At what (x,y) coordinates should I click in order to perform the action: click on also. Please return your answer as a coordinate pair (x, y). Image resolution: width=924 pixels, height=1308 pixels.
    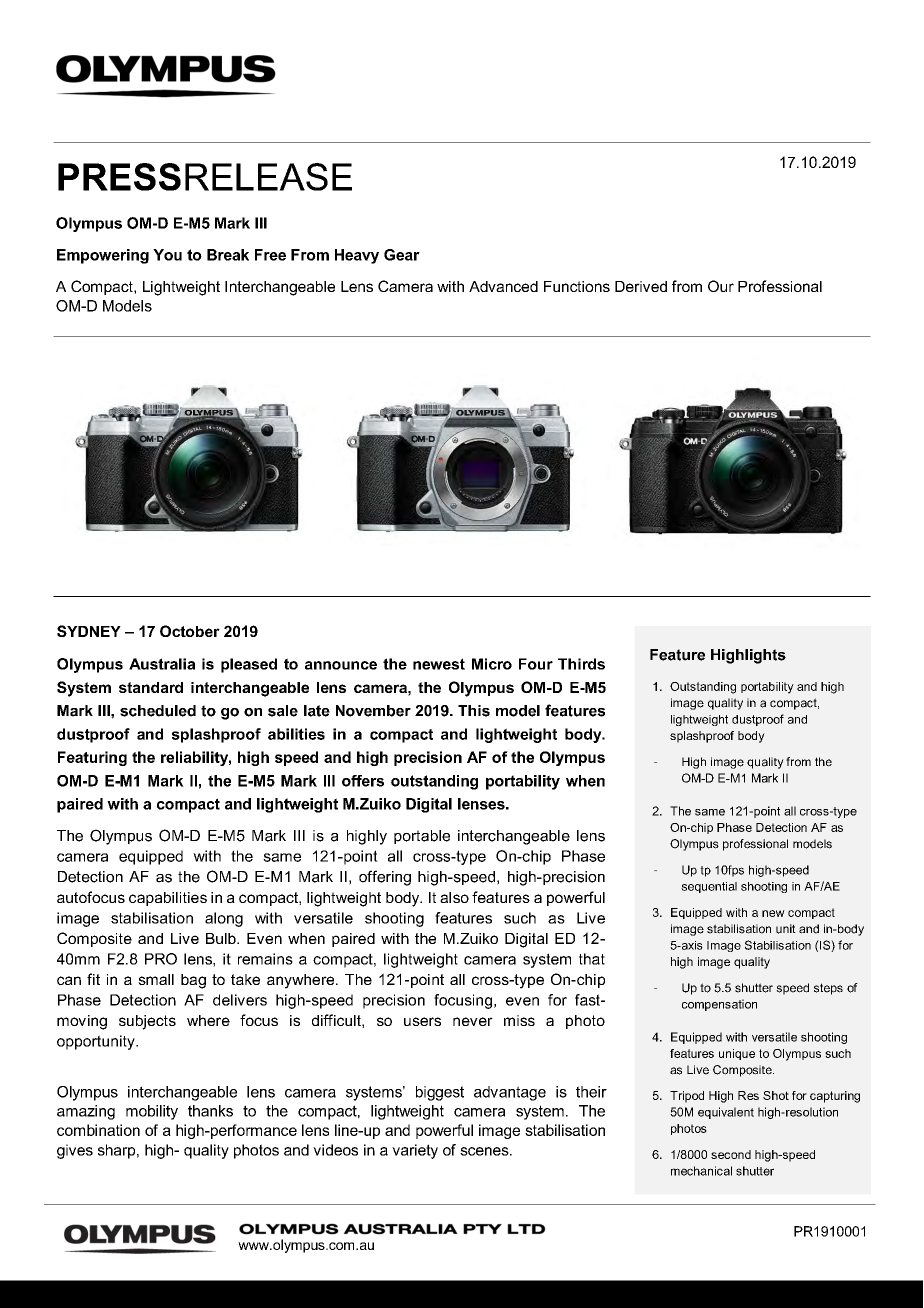
    Looking at the image, I should click on (454, 897).
